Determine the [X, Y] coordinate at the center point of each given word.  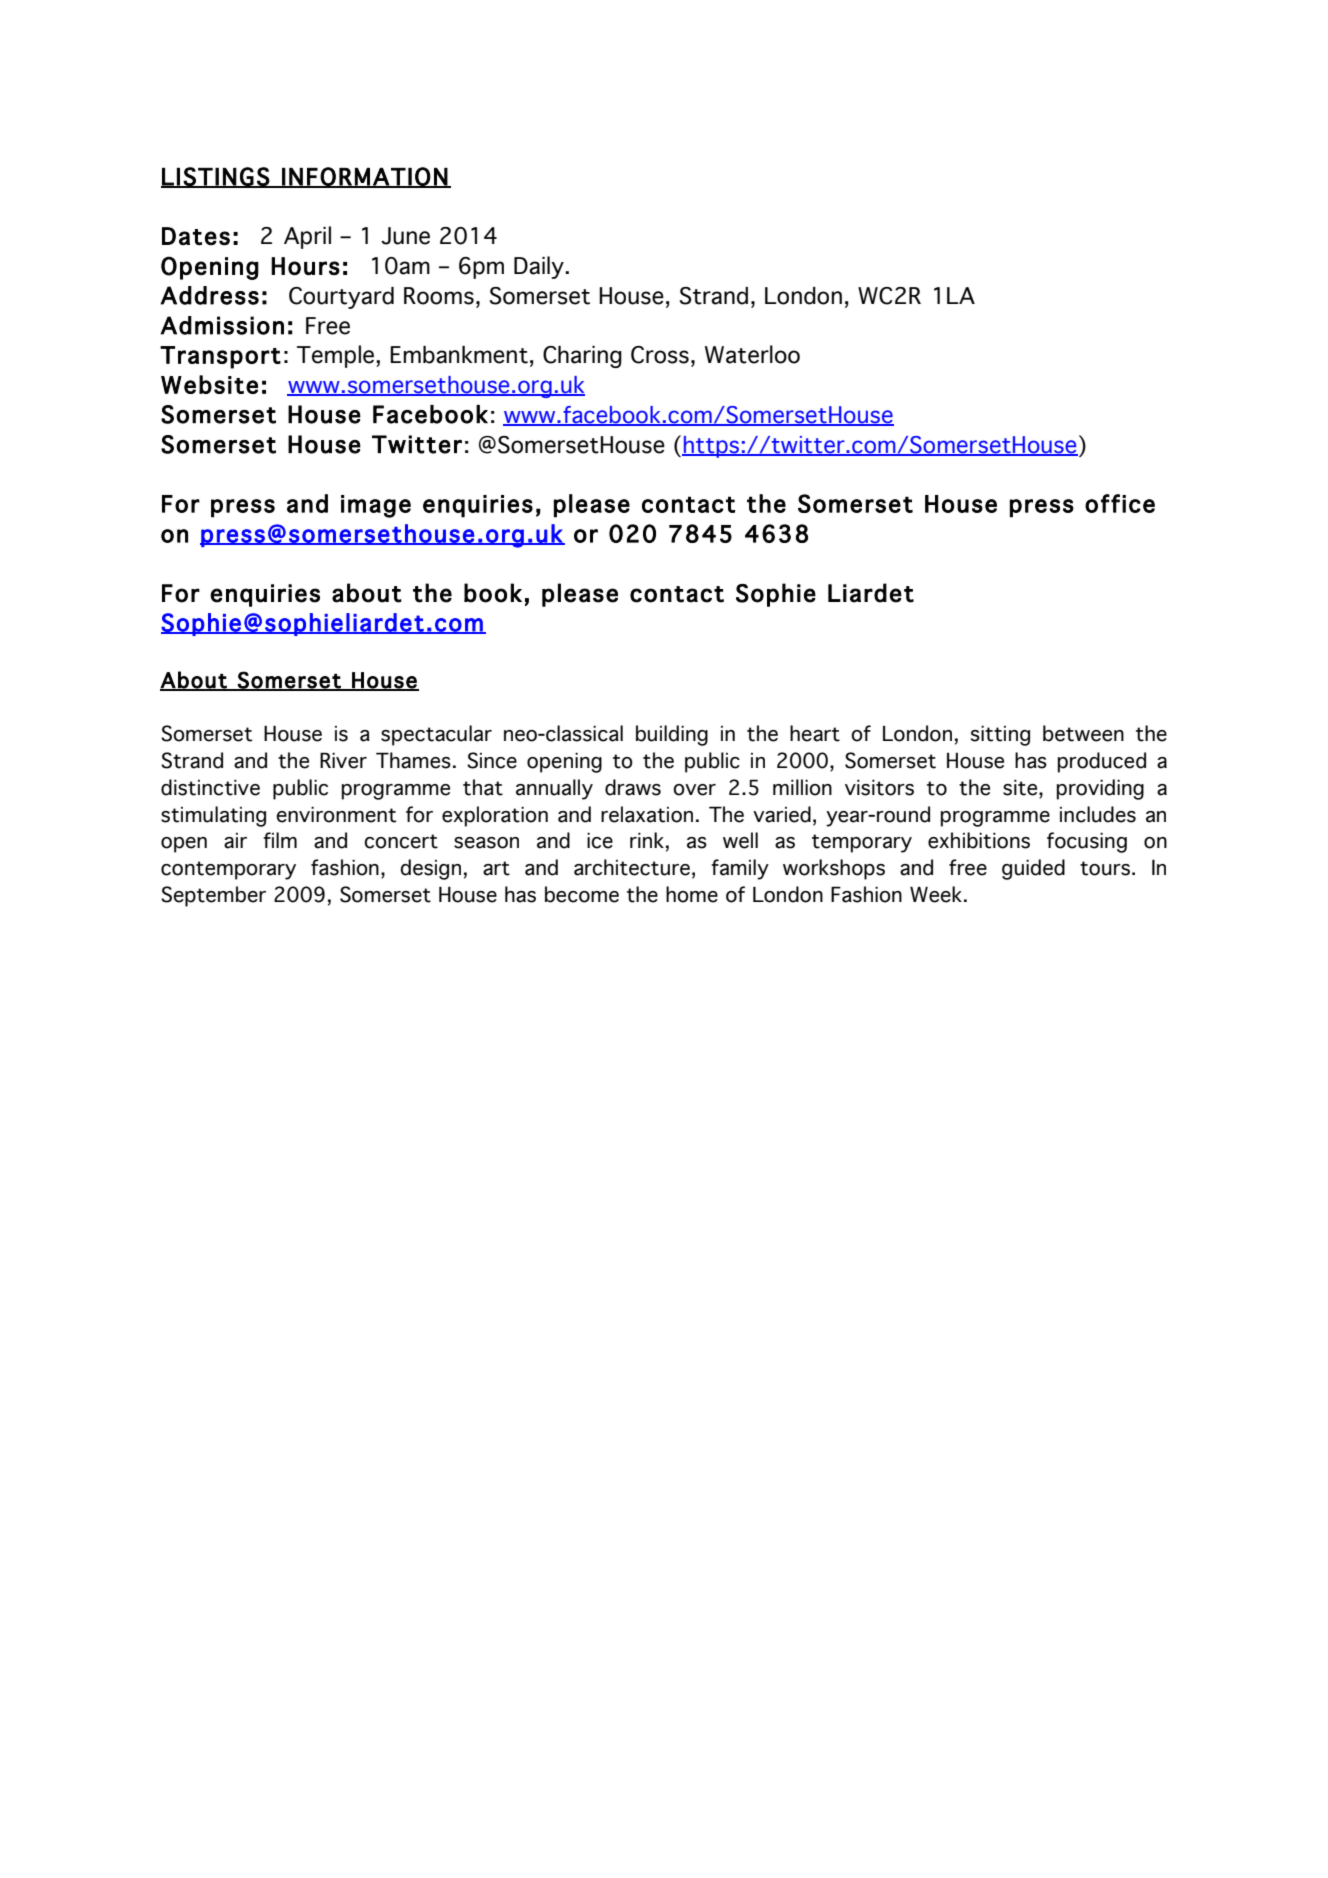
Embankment [459, 355]
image [376, 506]
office [1120, 503]
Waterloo [752, 354]
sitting [1000, 736]
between [1083, 733]
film [280, 840]
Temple [337, 356]
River [343, 760]
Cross [660, 355]
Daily [540, 267]
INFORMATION [364, 177]
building [672, 735]
